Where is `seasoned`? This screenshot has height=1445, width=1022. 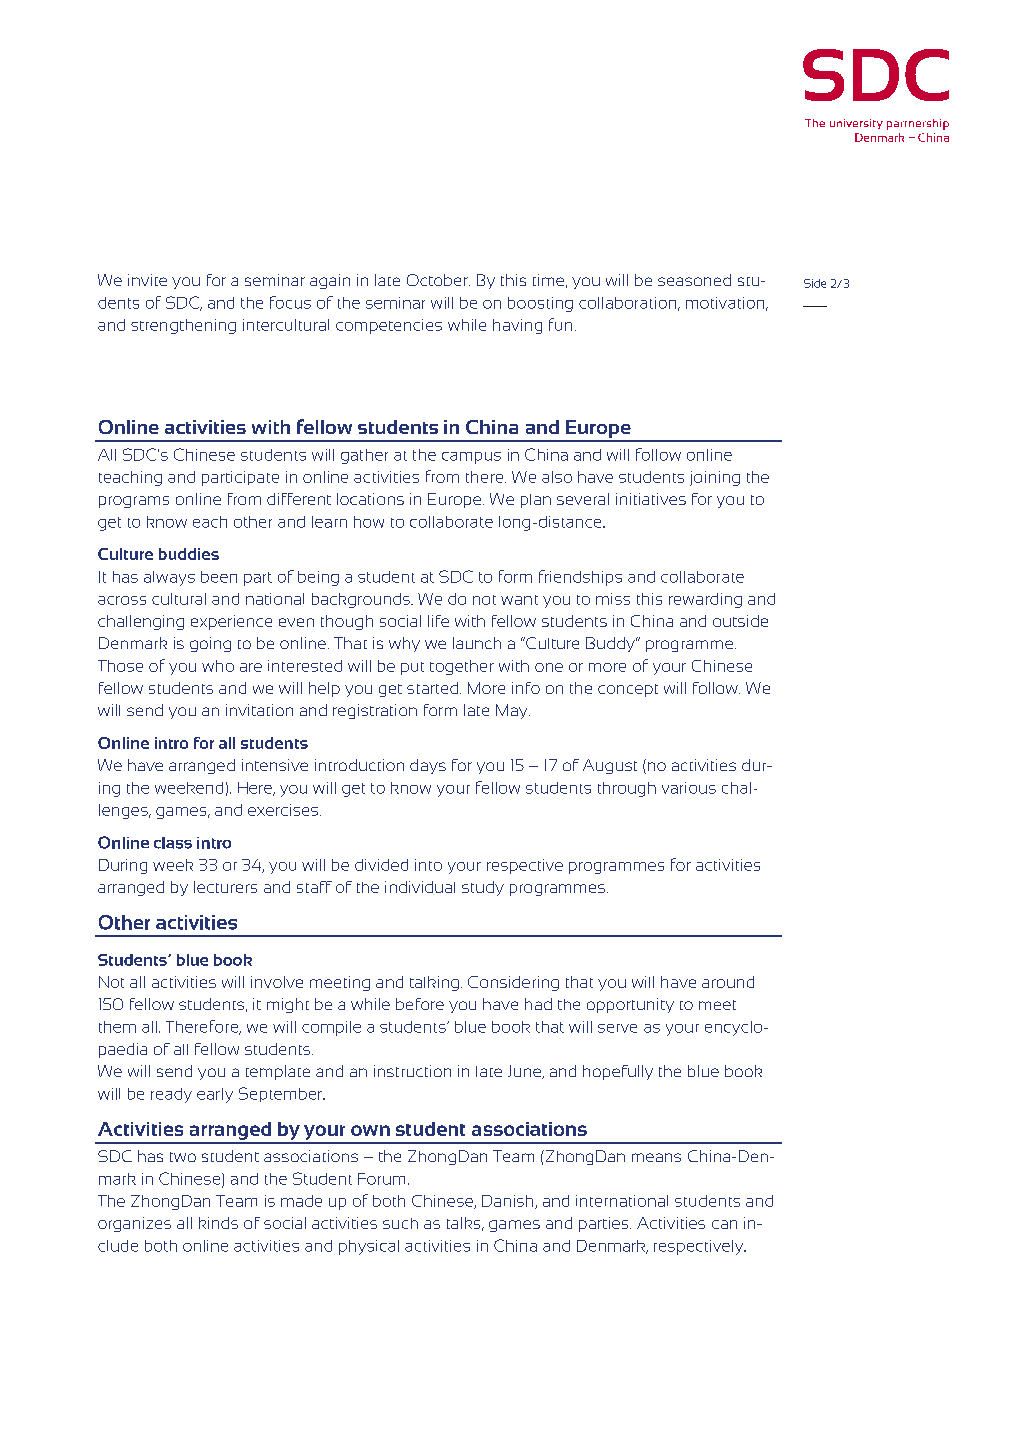
seasoned is located at coordinates (694, 280).
